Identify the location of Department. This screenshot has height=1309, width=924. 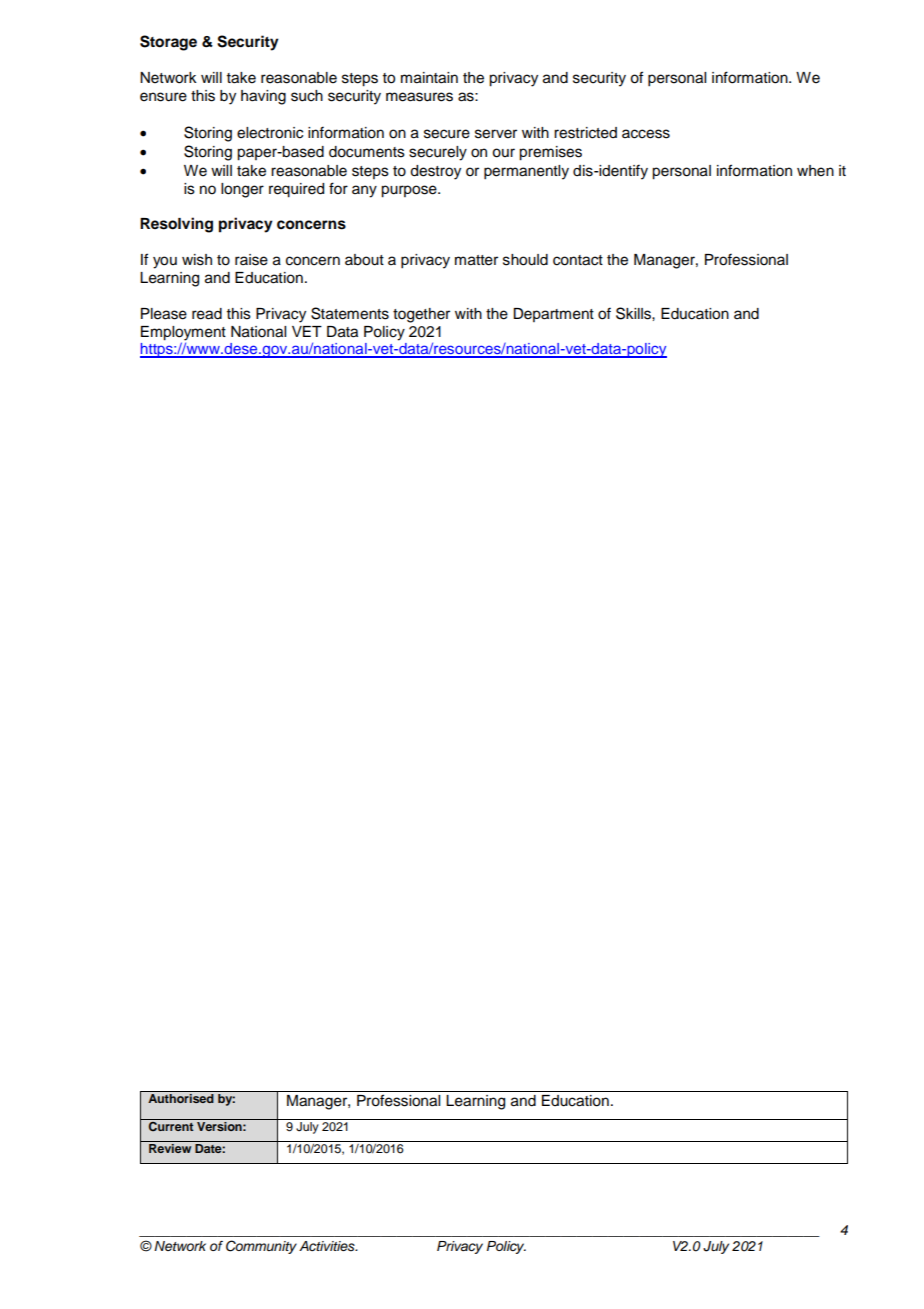
(553, 315).
